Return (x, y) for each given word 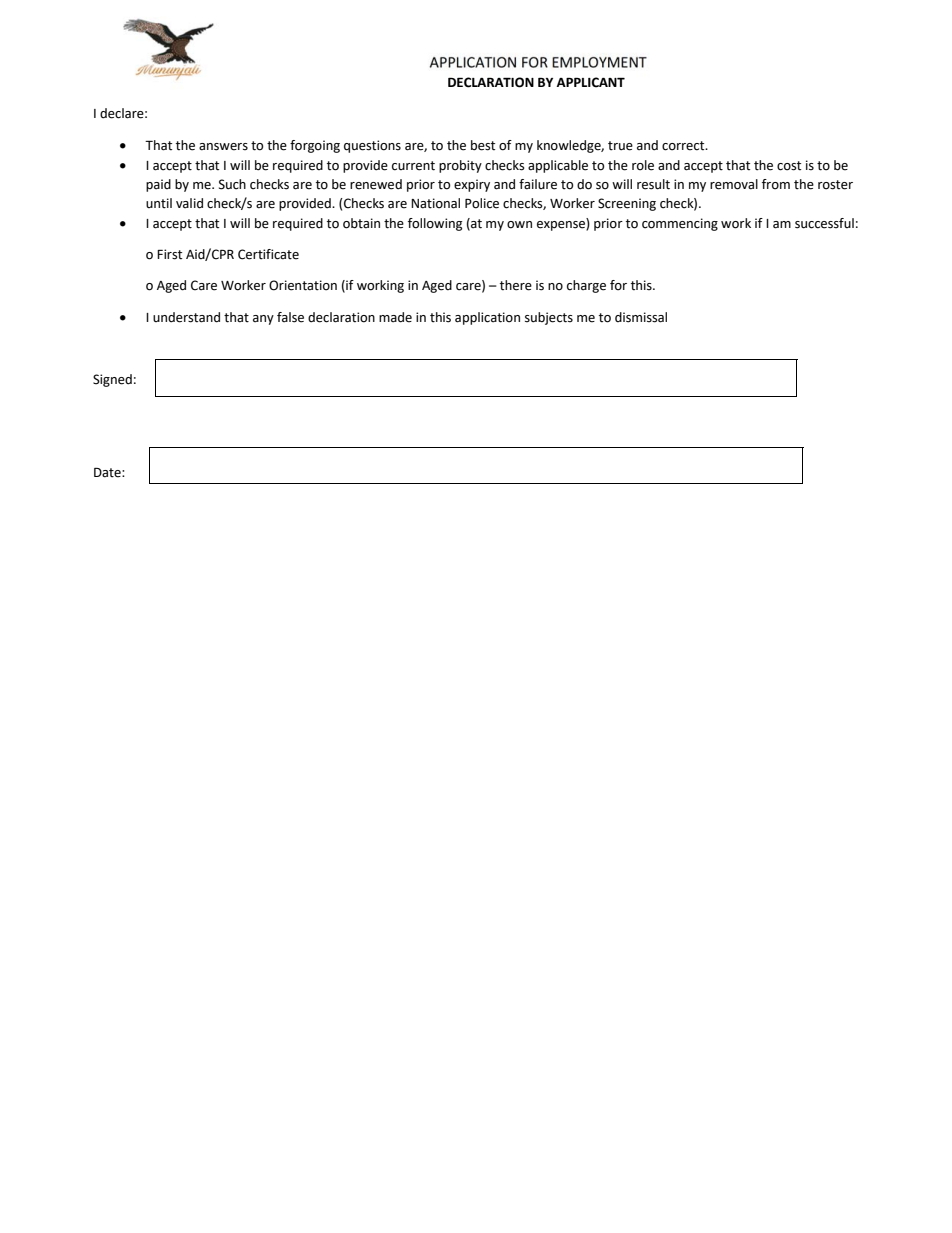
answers (223, 147)
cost (789, 166)
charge (586, 286)
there (516, 285)
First (169, 254)
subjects (549, 318)
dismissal (641, 317)
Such (232, 184)
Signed (112, 380)
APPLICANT (591, 82)
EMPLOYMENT (599, 62)
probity (460, 166)
